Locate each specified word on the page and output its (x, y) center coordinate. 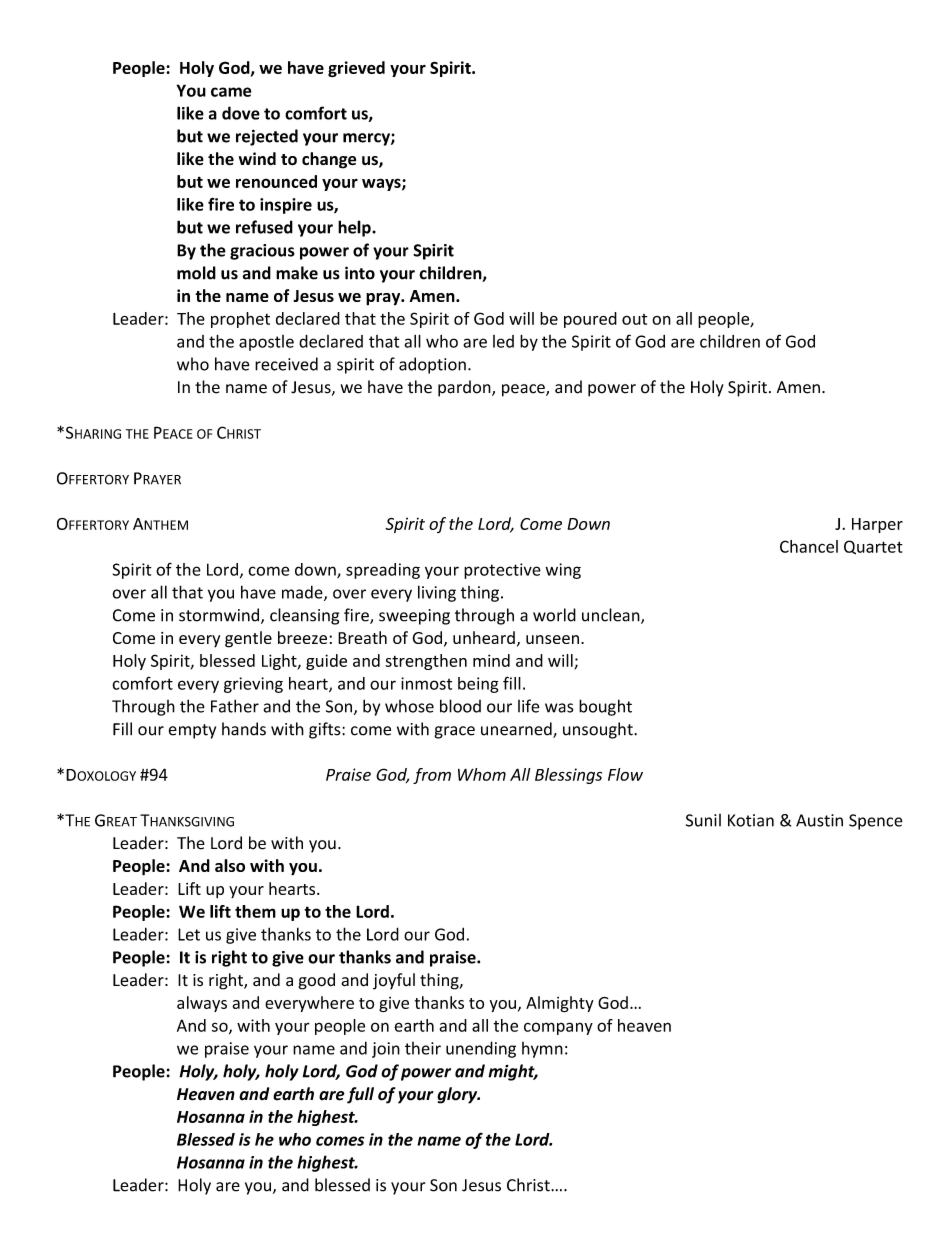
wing (563, 571)
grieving (253, 685)
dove (241, 113)
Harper (877, 525)
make (297, 273)
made (303, 593)
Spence (876, 822)
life (529, 706)
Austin (819, 820)
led (503, 341)
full (360, 1095)
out (634, 319)
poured (590, 320)
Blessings (568, 776)
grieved (356, 69)
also (230, 865)
